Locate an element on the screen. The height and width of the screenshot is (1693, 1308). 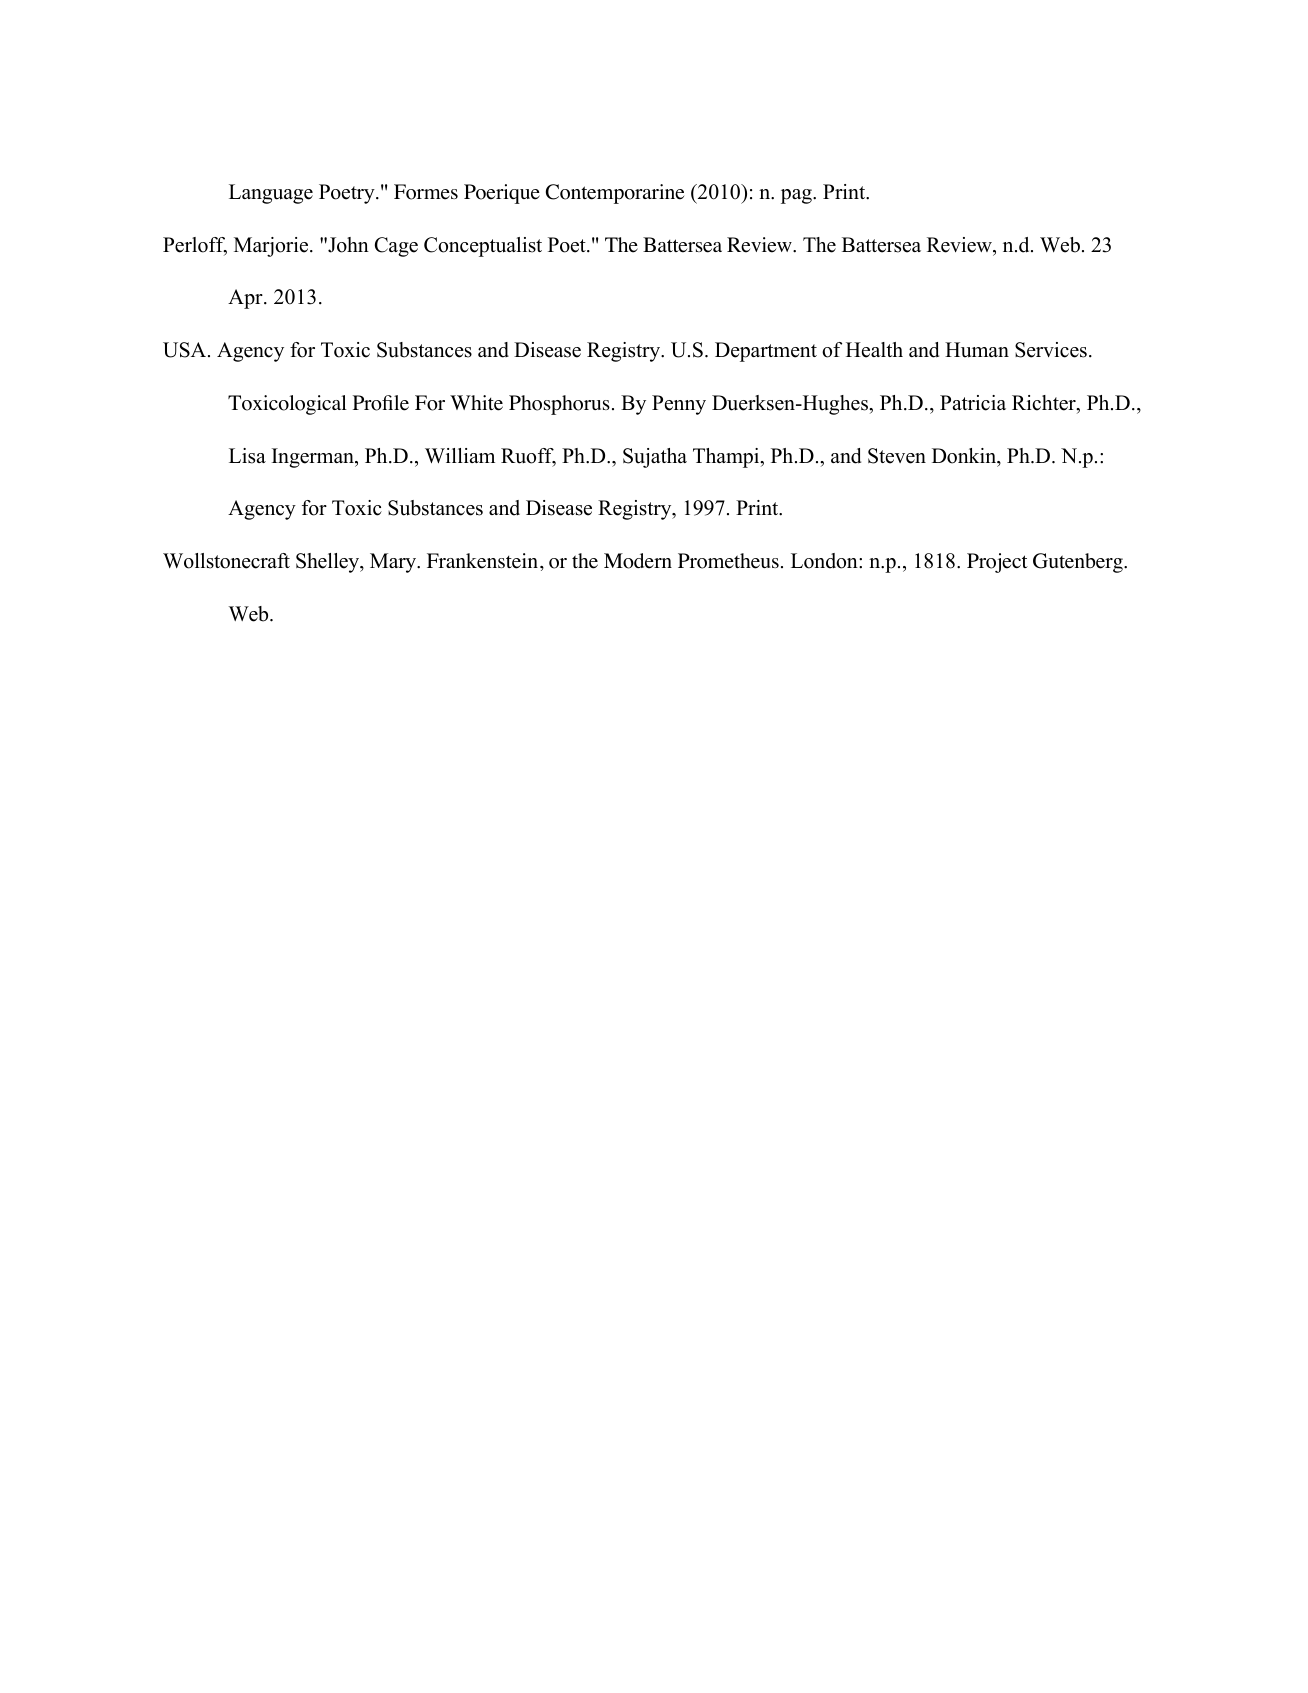
Department is located at coordinates (766, 352).
